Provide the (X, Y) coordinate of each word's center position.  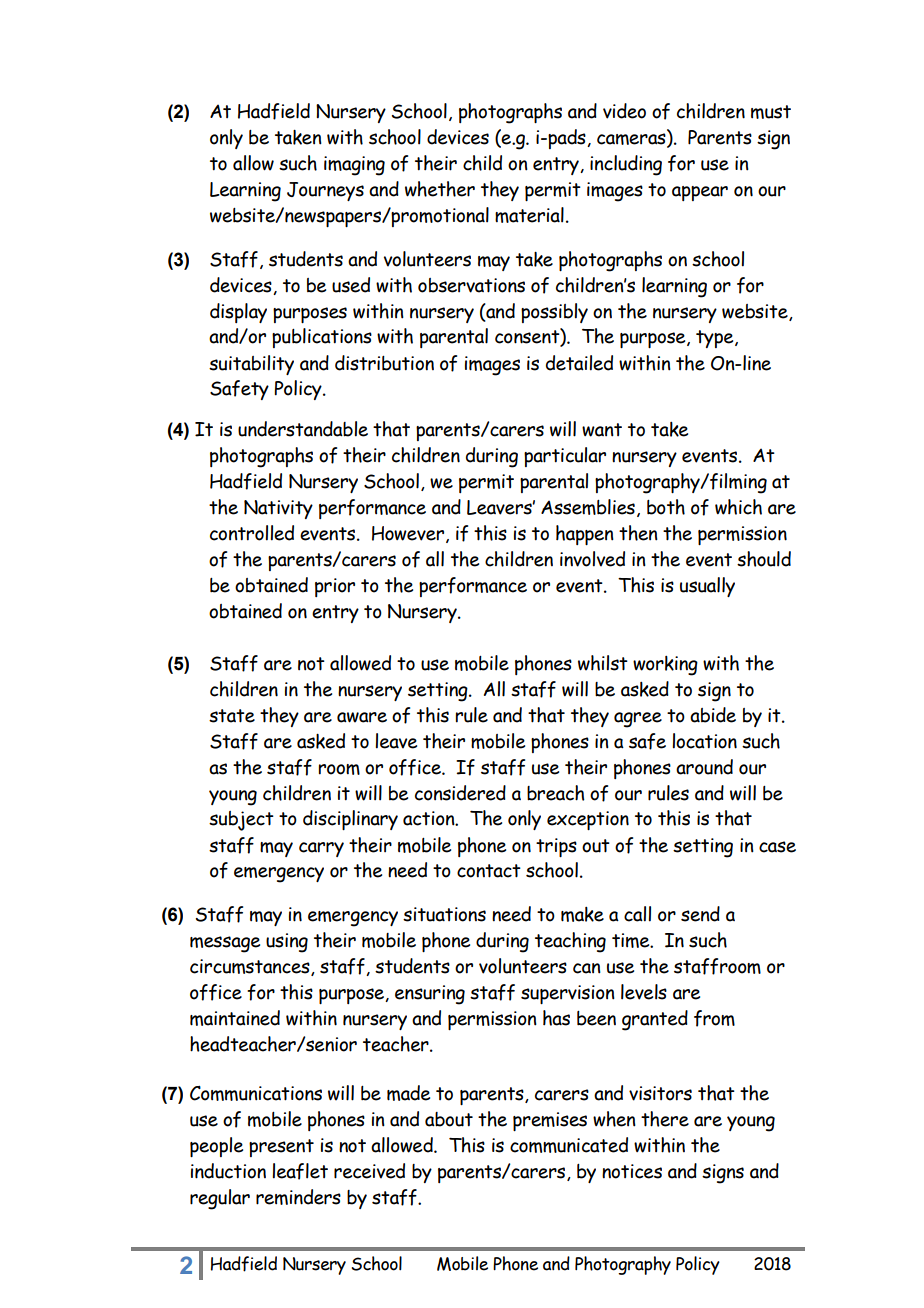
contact (489, 871)
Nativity (278, 509)
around (704, 767)
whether (440, 189)
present (281, 1148)
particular (565, 457)
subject (241, 821)
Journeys (325, 191)
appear (700, 193)
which (738, 507)
